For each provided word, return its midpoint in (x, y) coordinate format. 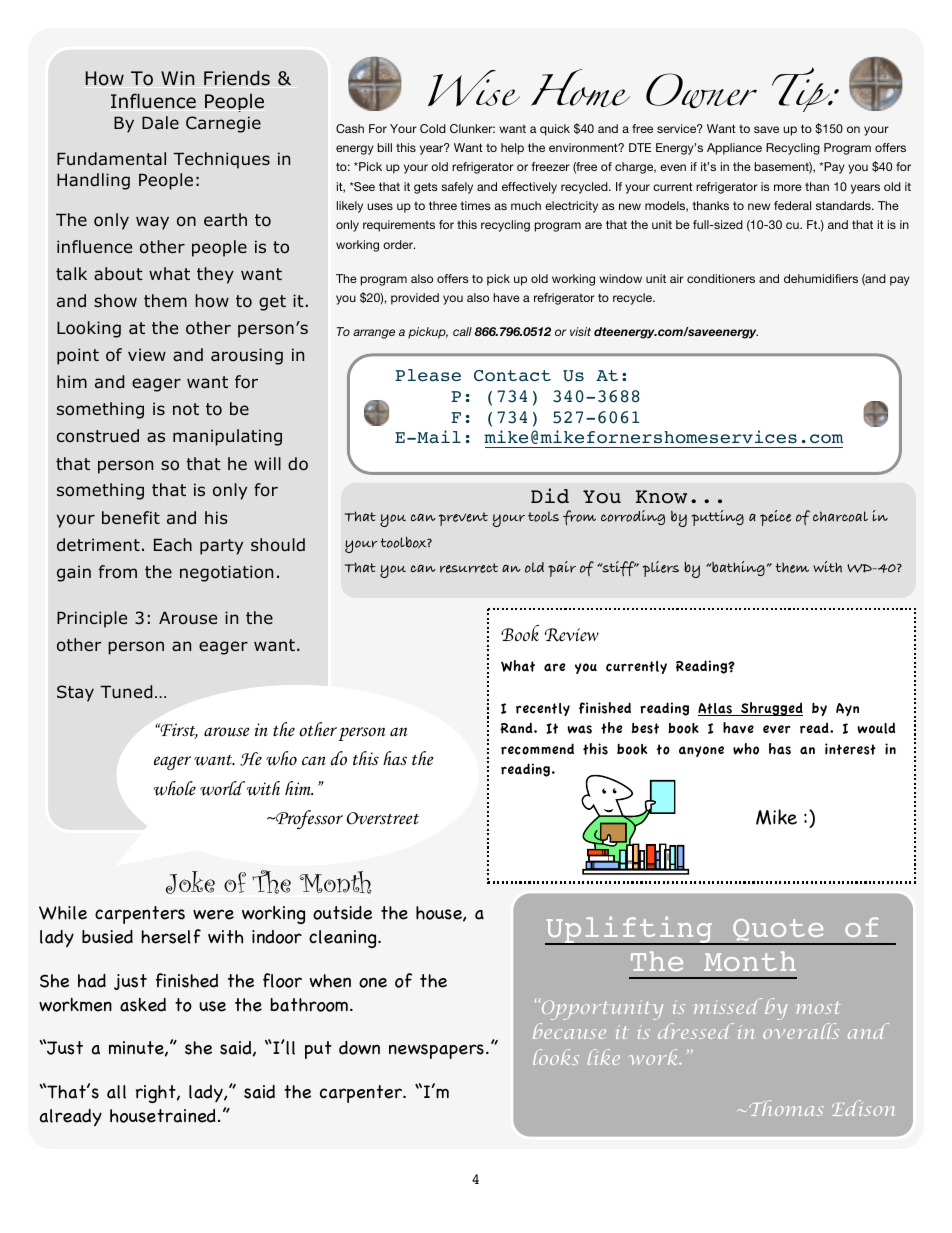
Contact (512, 375)
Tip (801, 105)
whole (175, 788)
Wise (474, 88)
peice (775, 518)
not (186, 409)
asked (143, 1005)
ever (777, 729)
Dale (160, 122)
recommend (537, 749)
